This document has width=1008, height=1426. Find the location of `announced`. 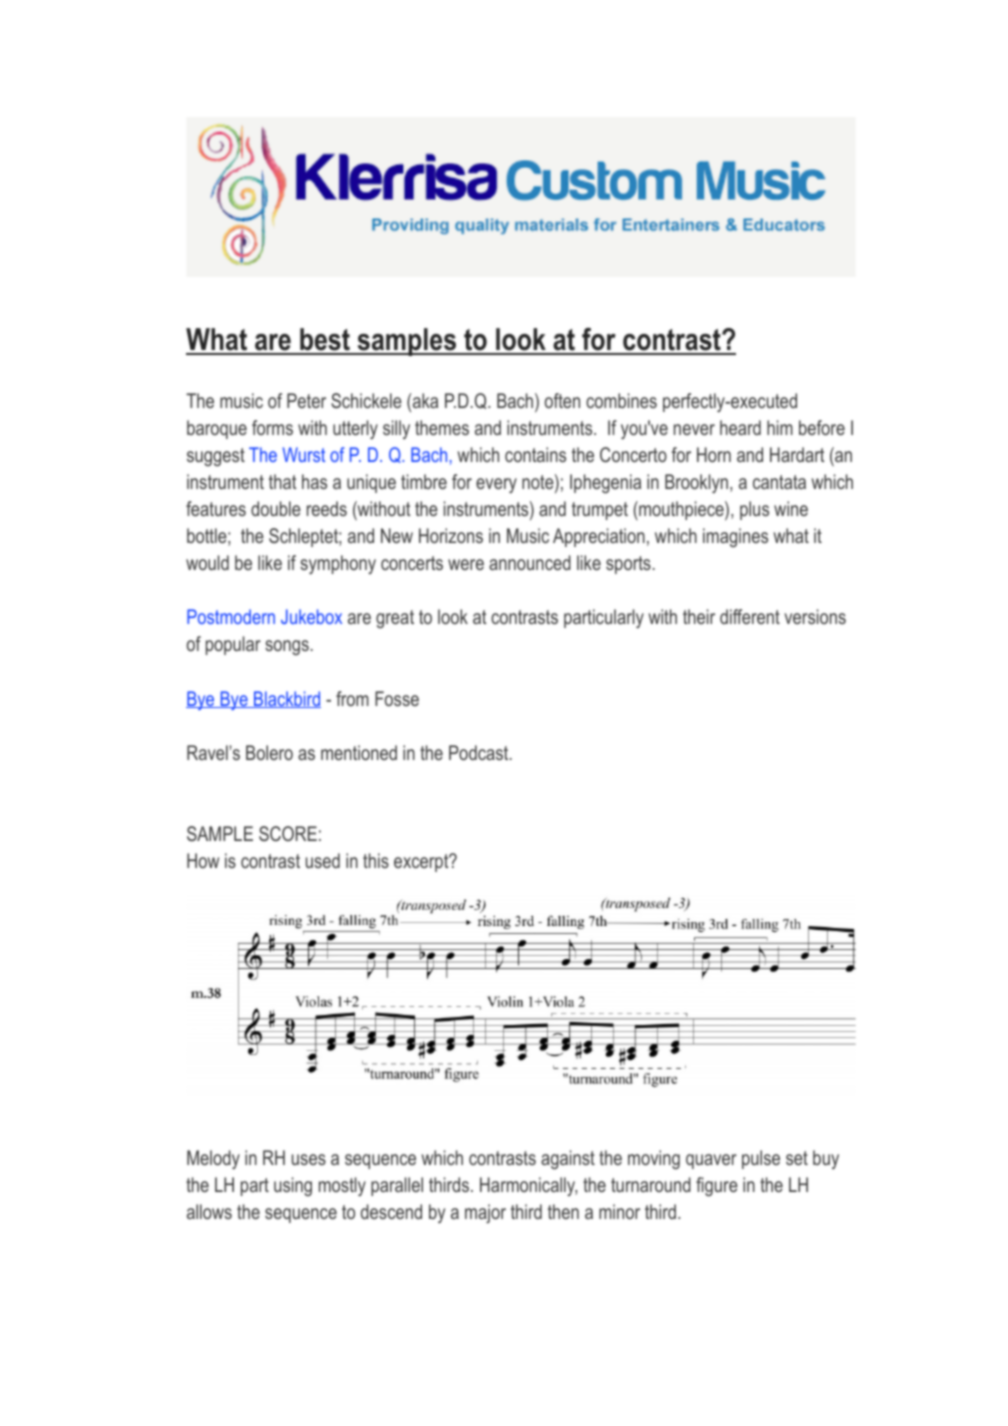

announced is located at coordinates (530, 562).
